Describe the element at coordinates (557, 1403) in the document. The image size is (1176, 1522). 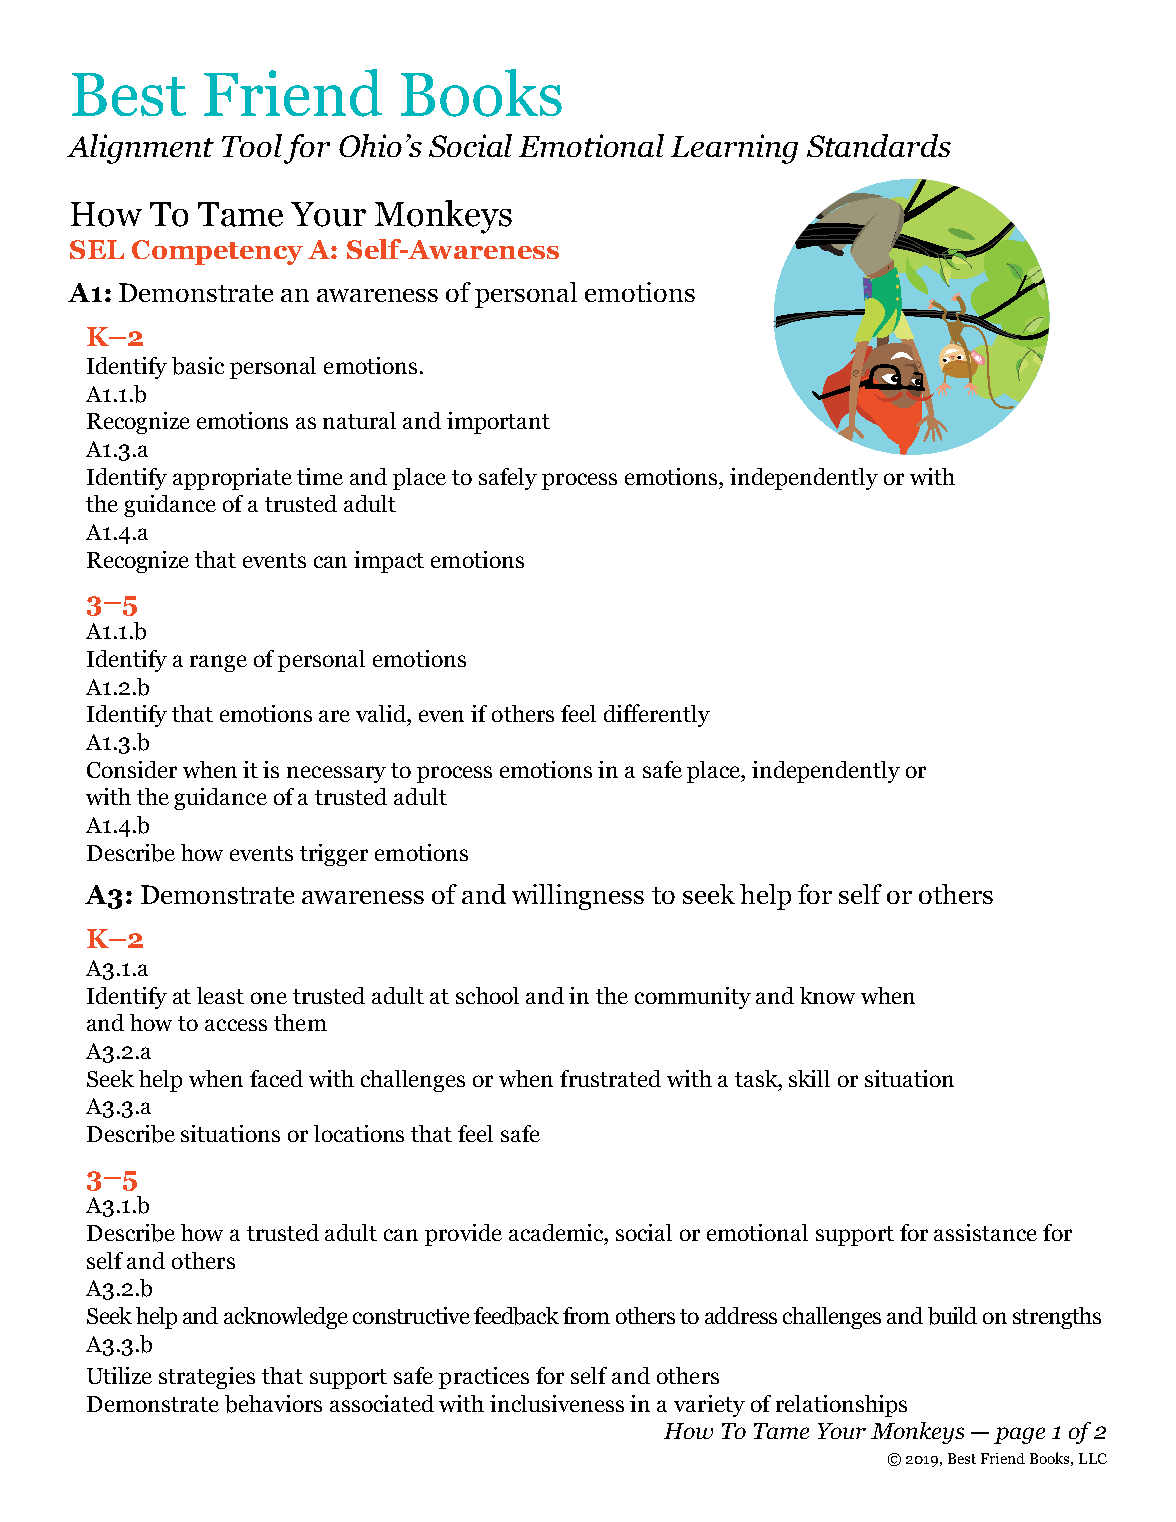
I see `inclusiveness` at that location.
